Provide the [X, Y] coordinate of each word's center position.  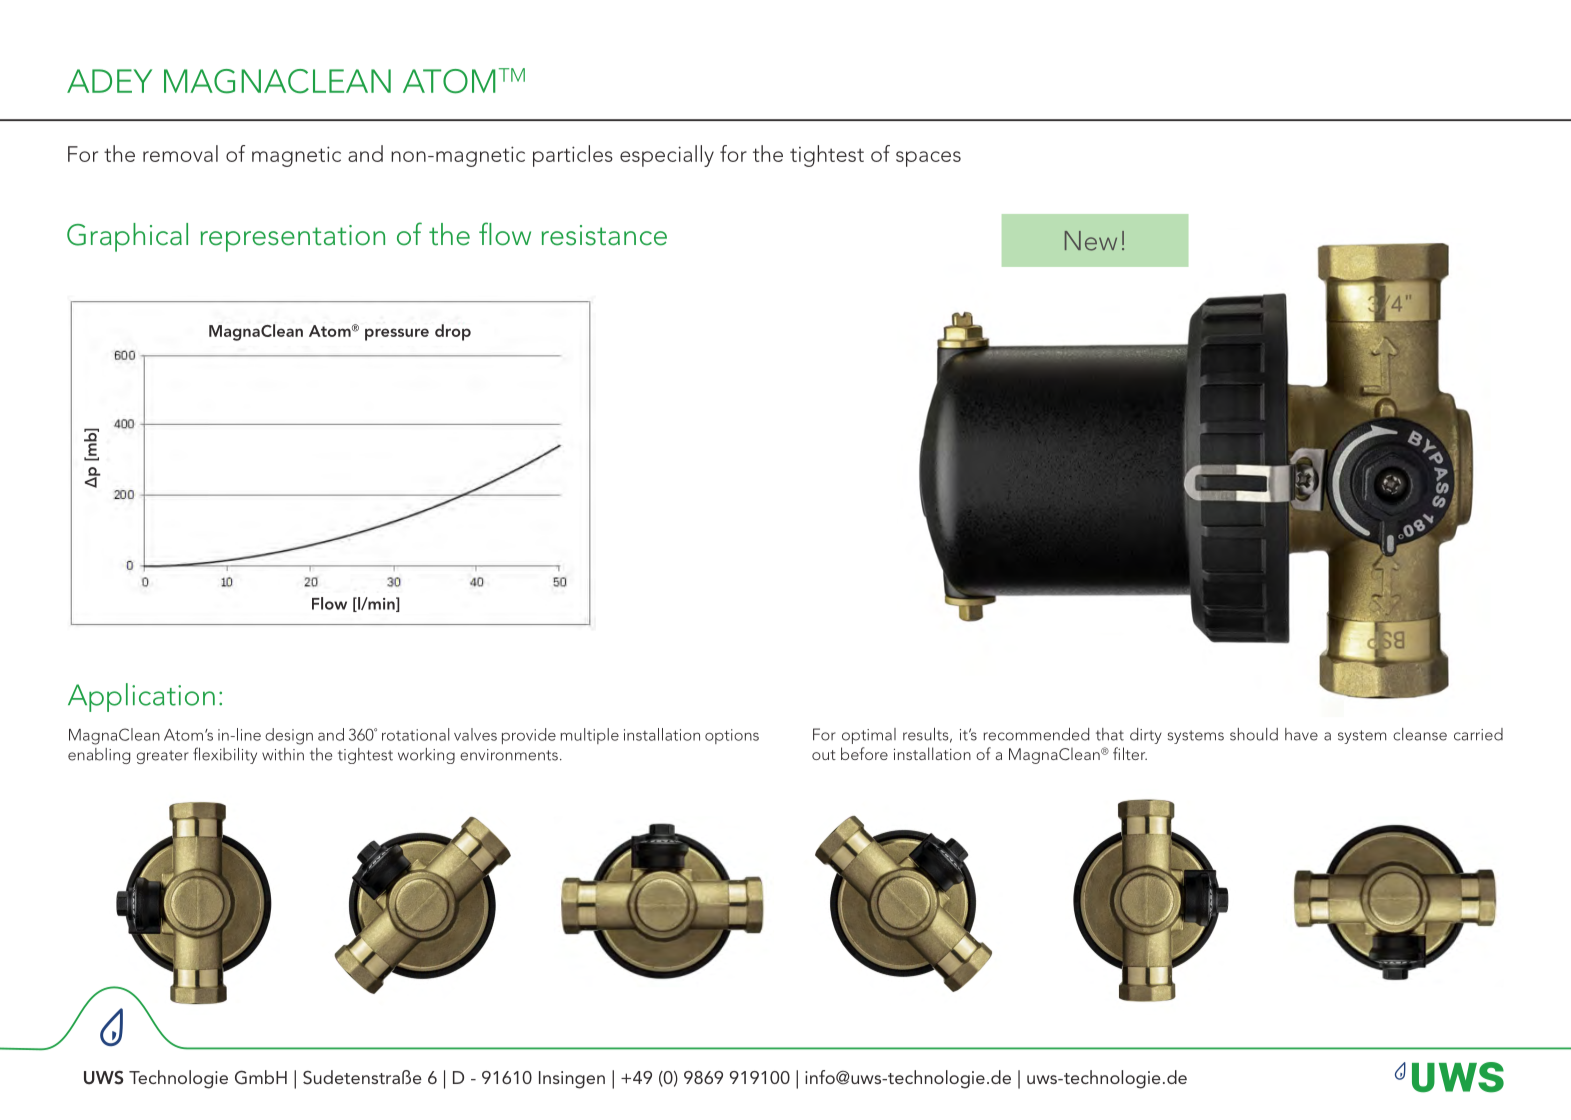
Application [141, 697]
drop [453, 332]
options [732, 736]
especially [667, 156]
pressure [397, 334]
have [1301, 734]
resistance [604, 235]
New [1091, 241]
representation [293, 238]
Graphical [127, 237]
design [289, 736]
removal [180, 153]
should [1254, 734]
